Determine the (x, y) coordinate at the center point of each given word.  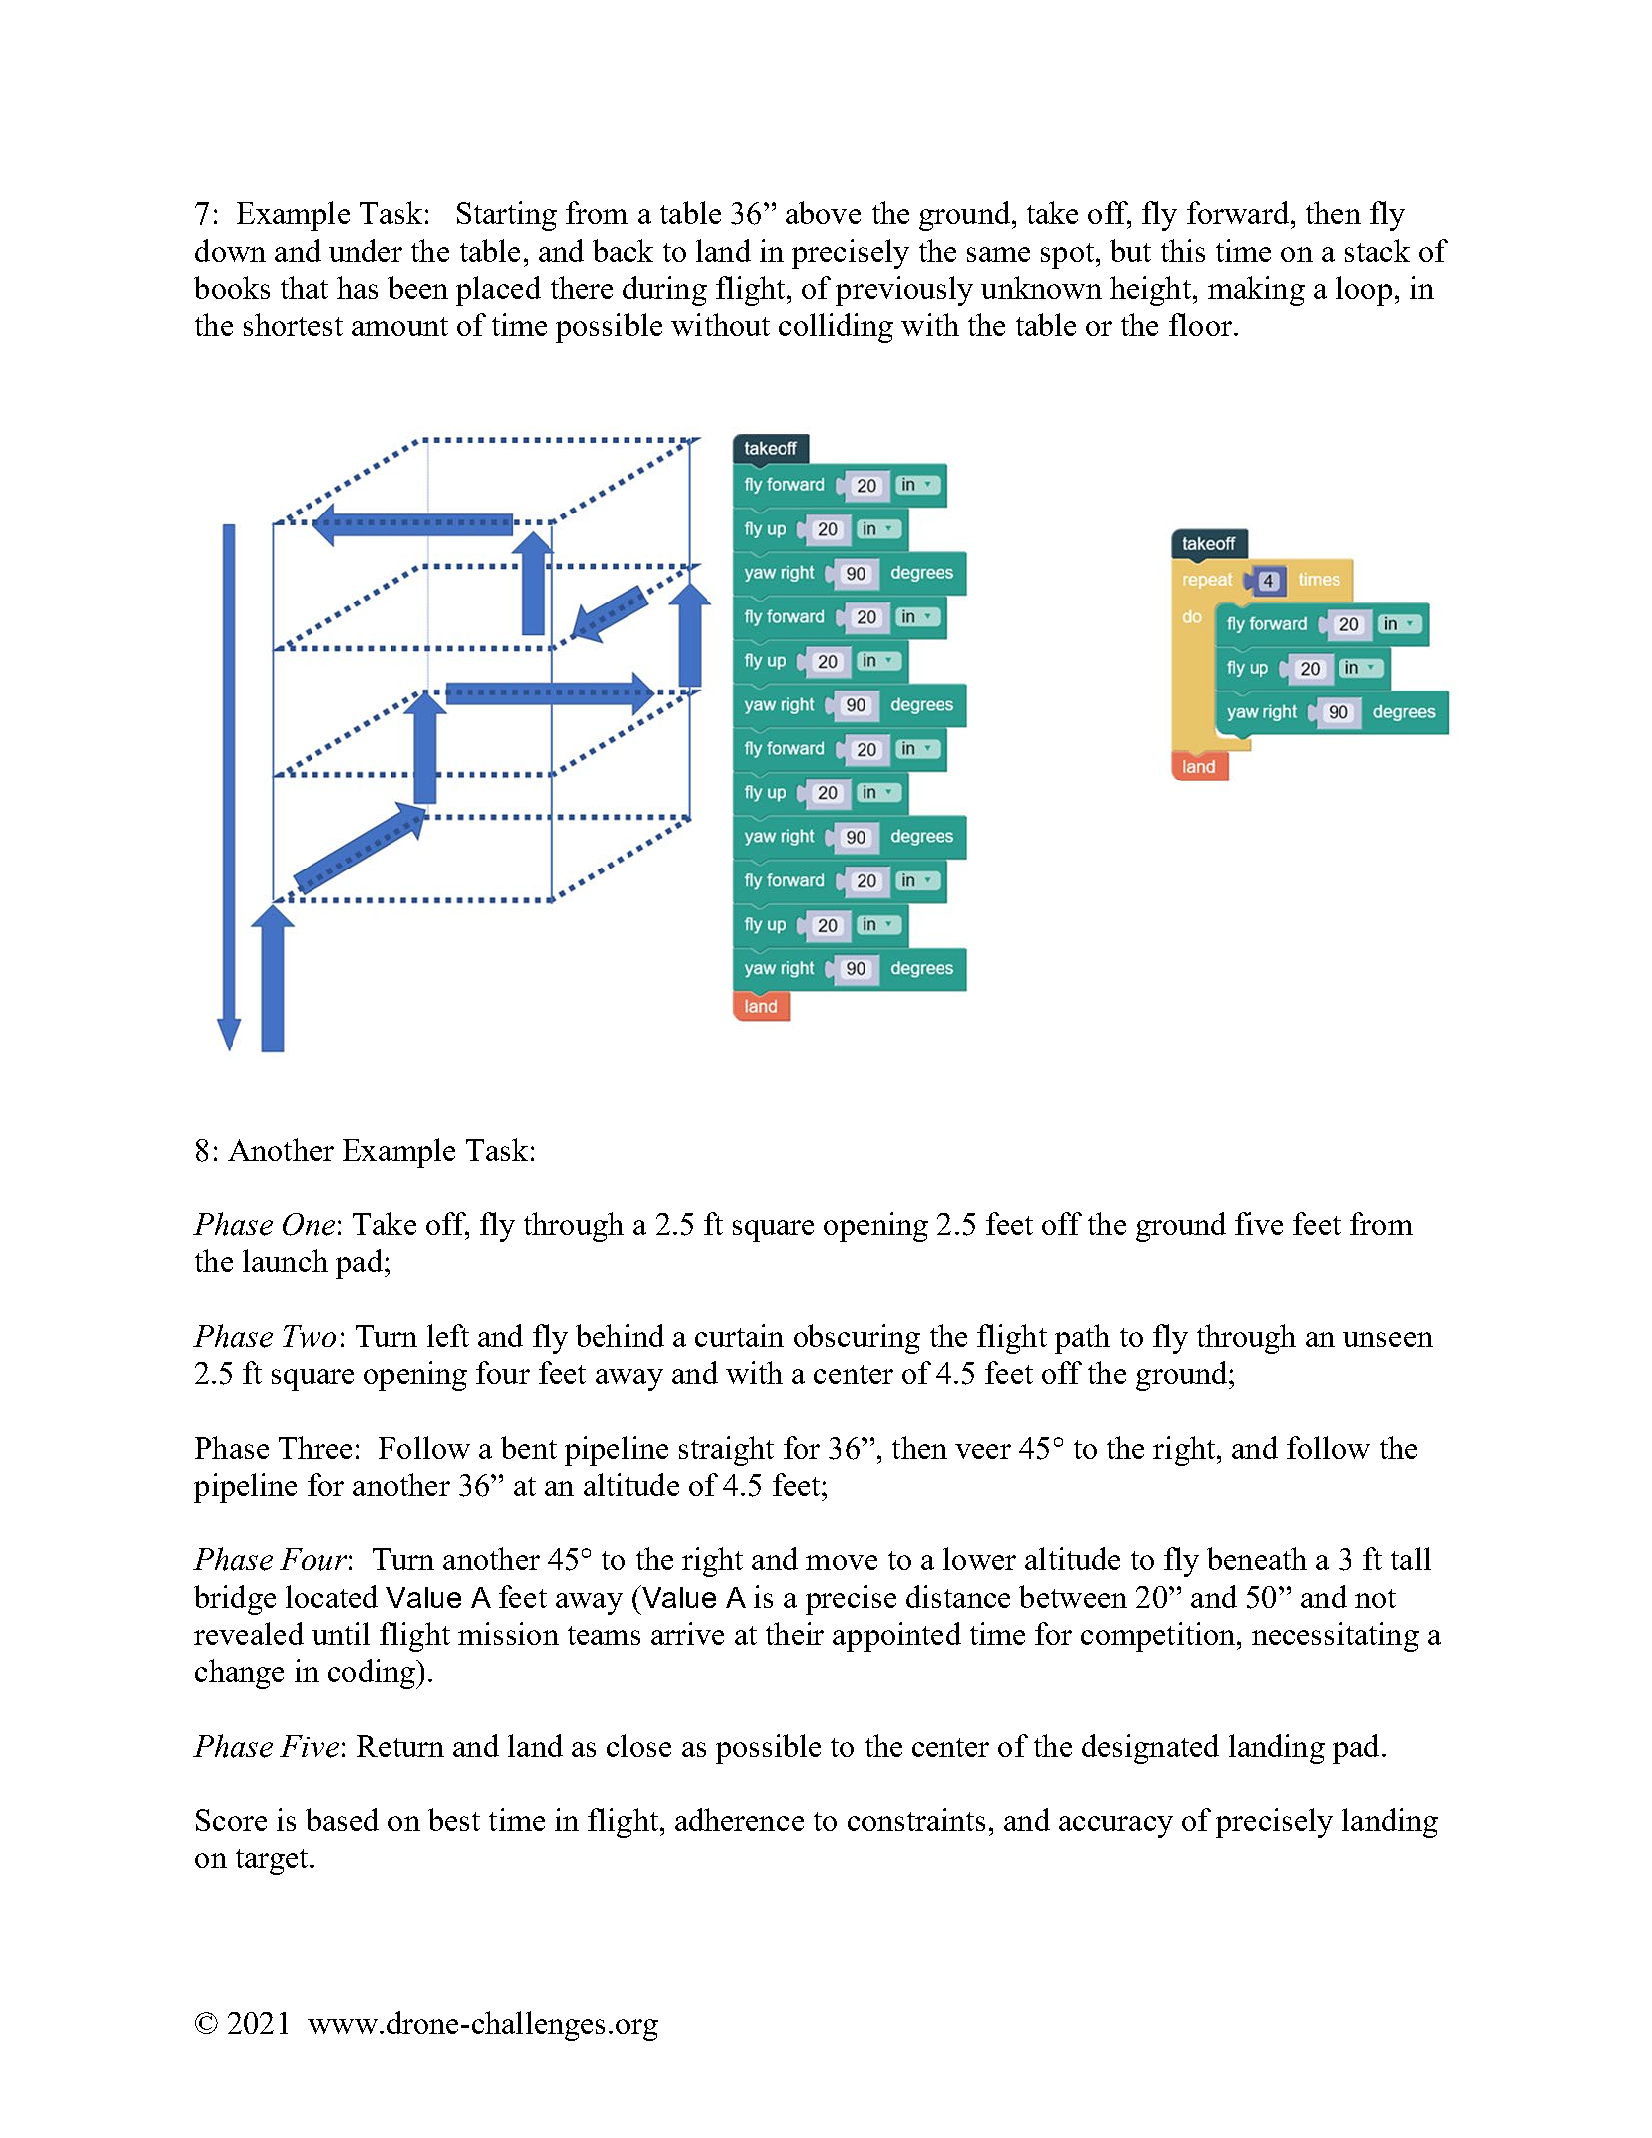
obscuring (857, 1339)
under (365, 250)
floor (1200, 324)
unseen (1388, 1339)
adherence (739, 1819)
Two (309, 1336)
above (823, 212)
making (1256, 291)
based (342, 1819)
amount (400, 326)
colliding (836, 328)
